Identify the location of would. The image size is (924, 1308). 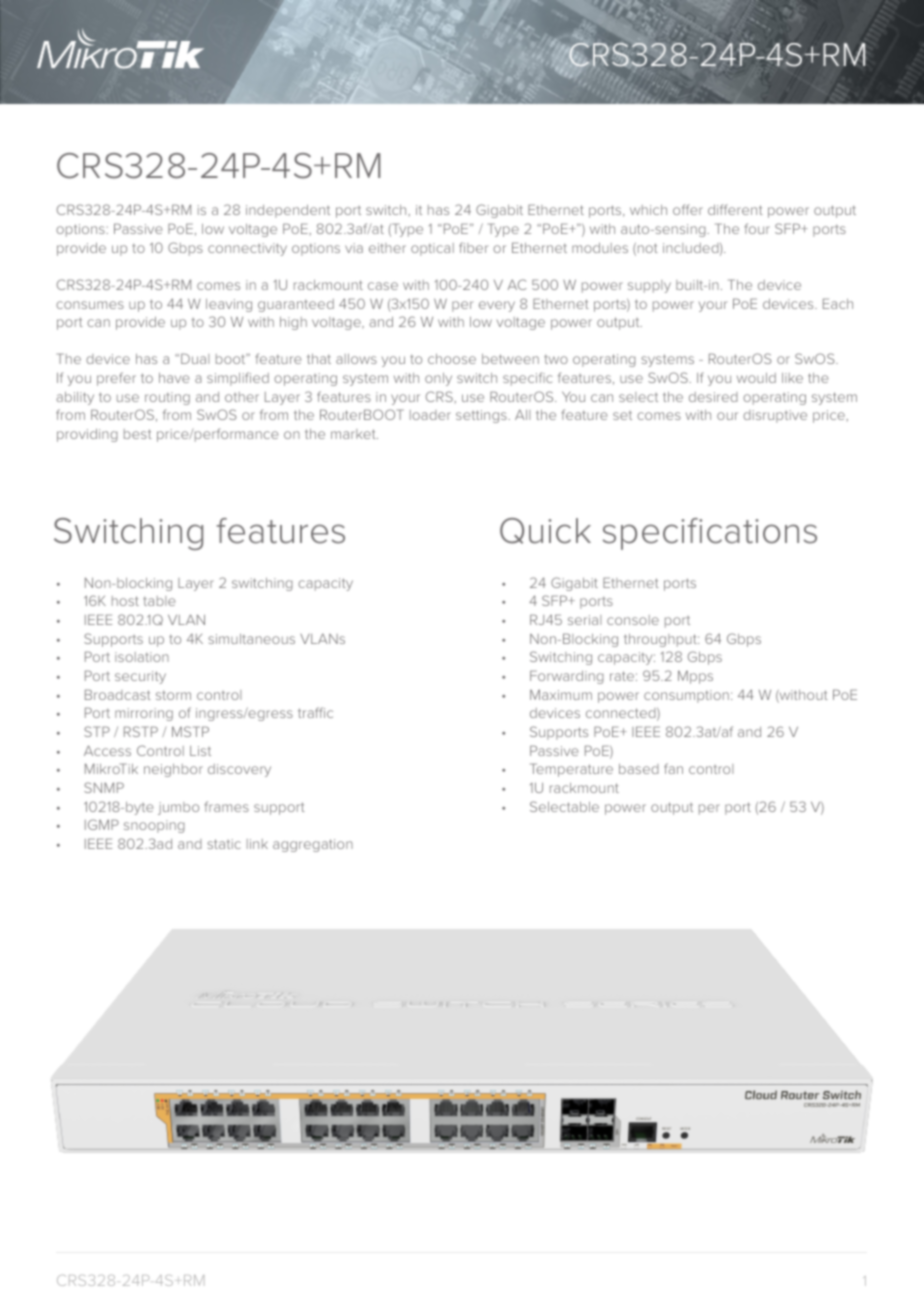
(756, 378).
